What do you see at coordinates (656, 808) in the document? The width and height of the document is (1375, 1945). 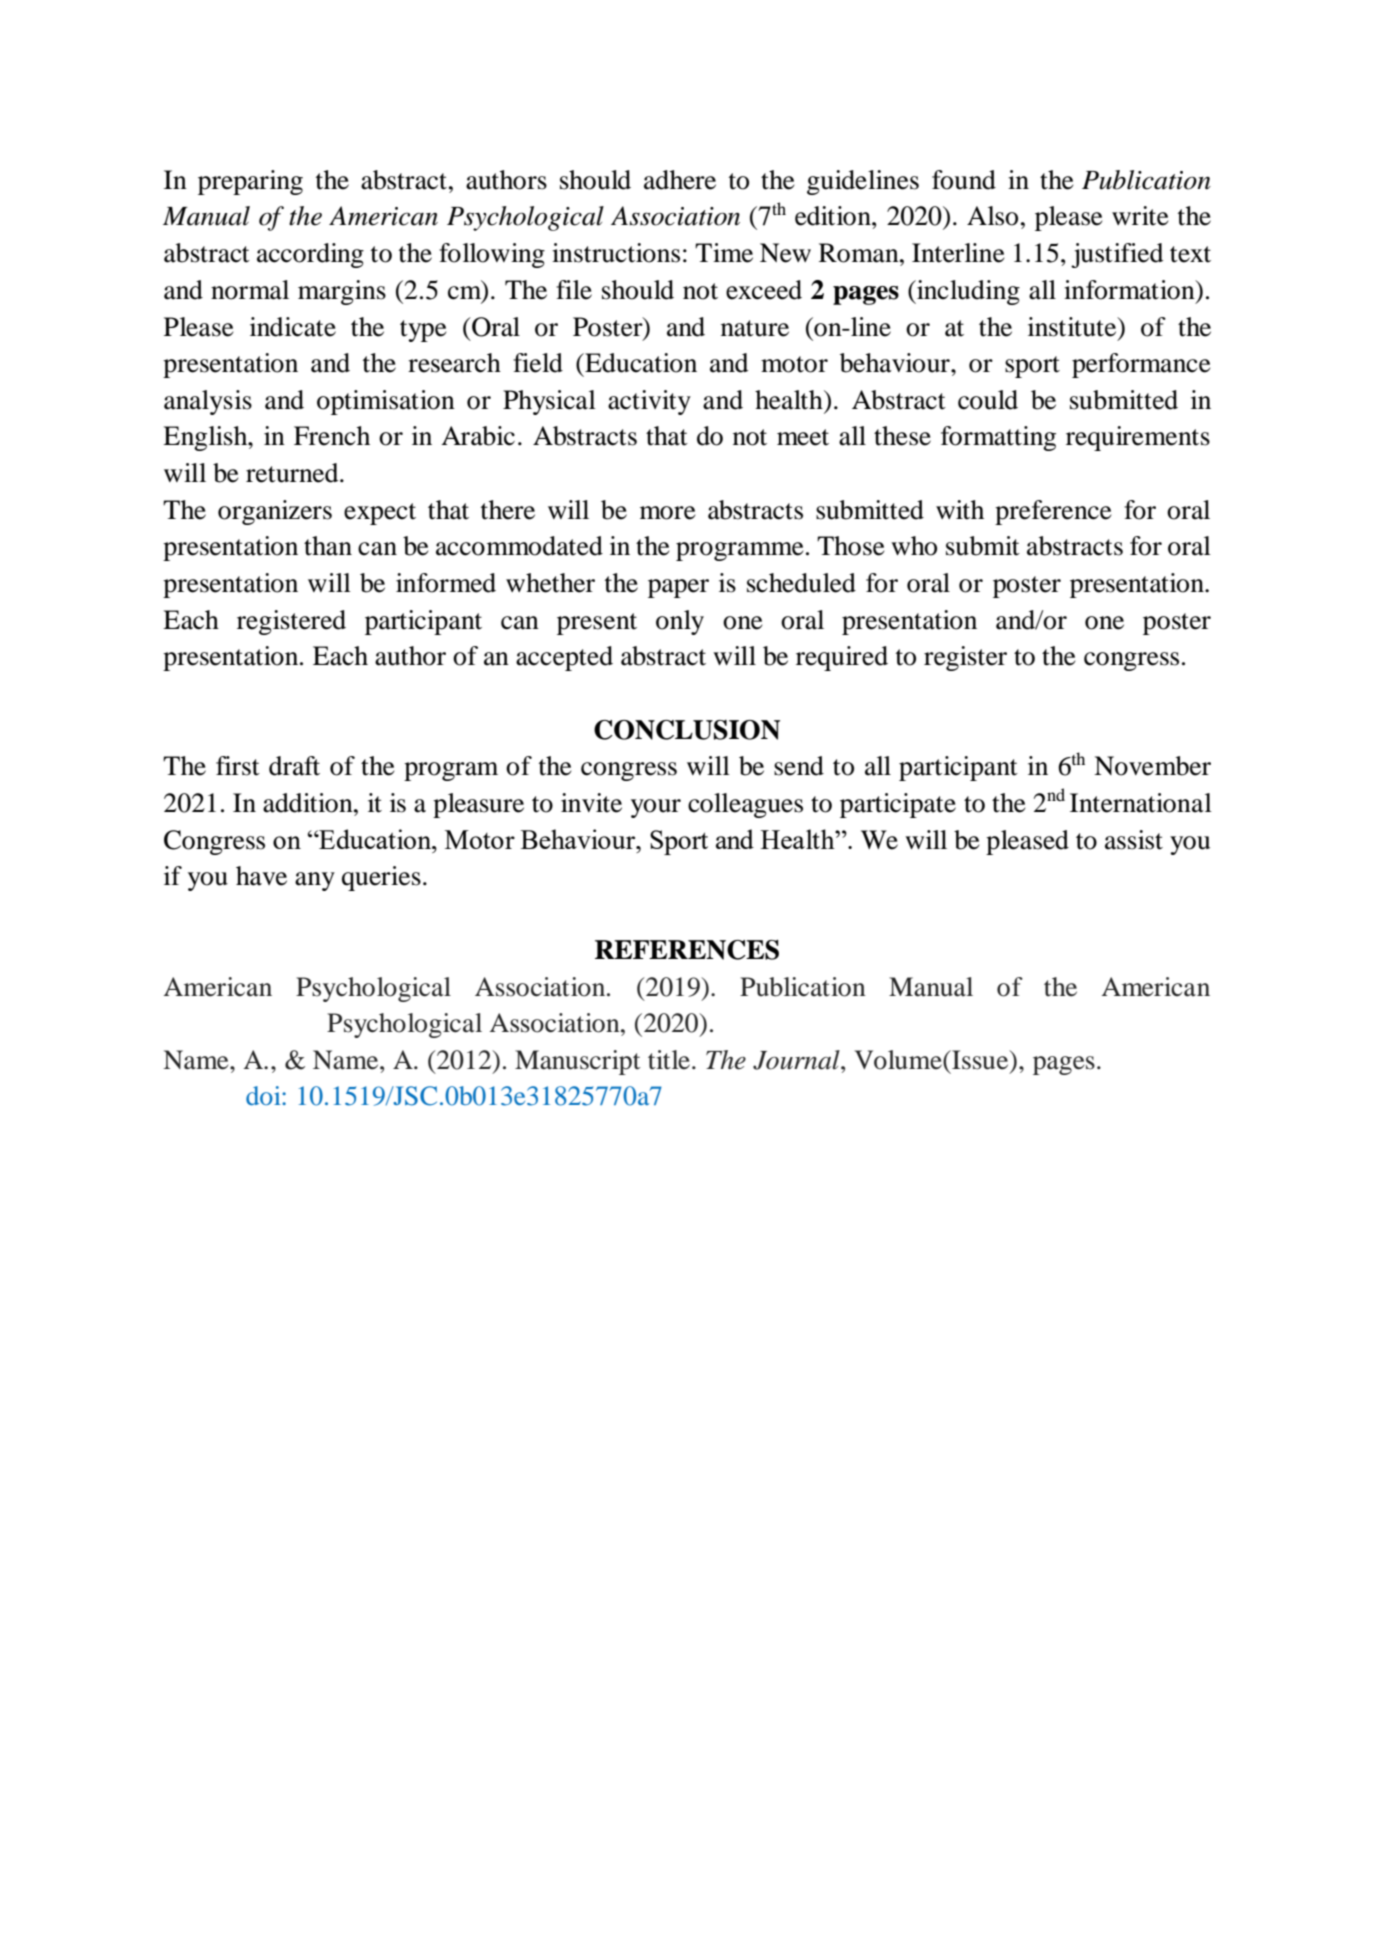 I see `your` at bounding box center [656, 808].
